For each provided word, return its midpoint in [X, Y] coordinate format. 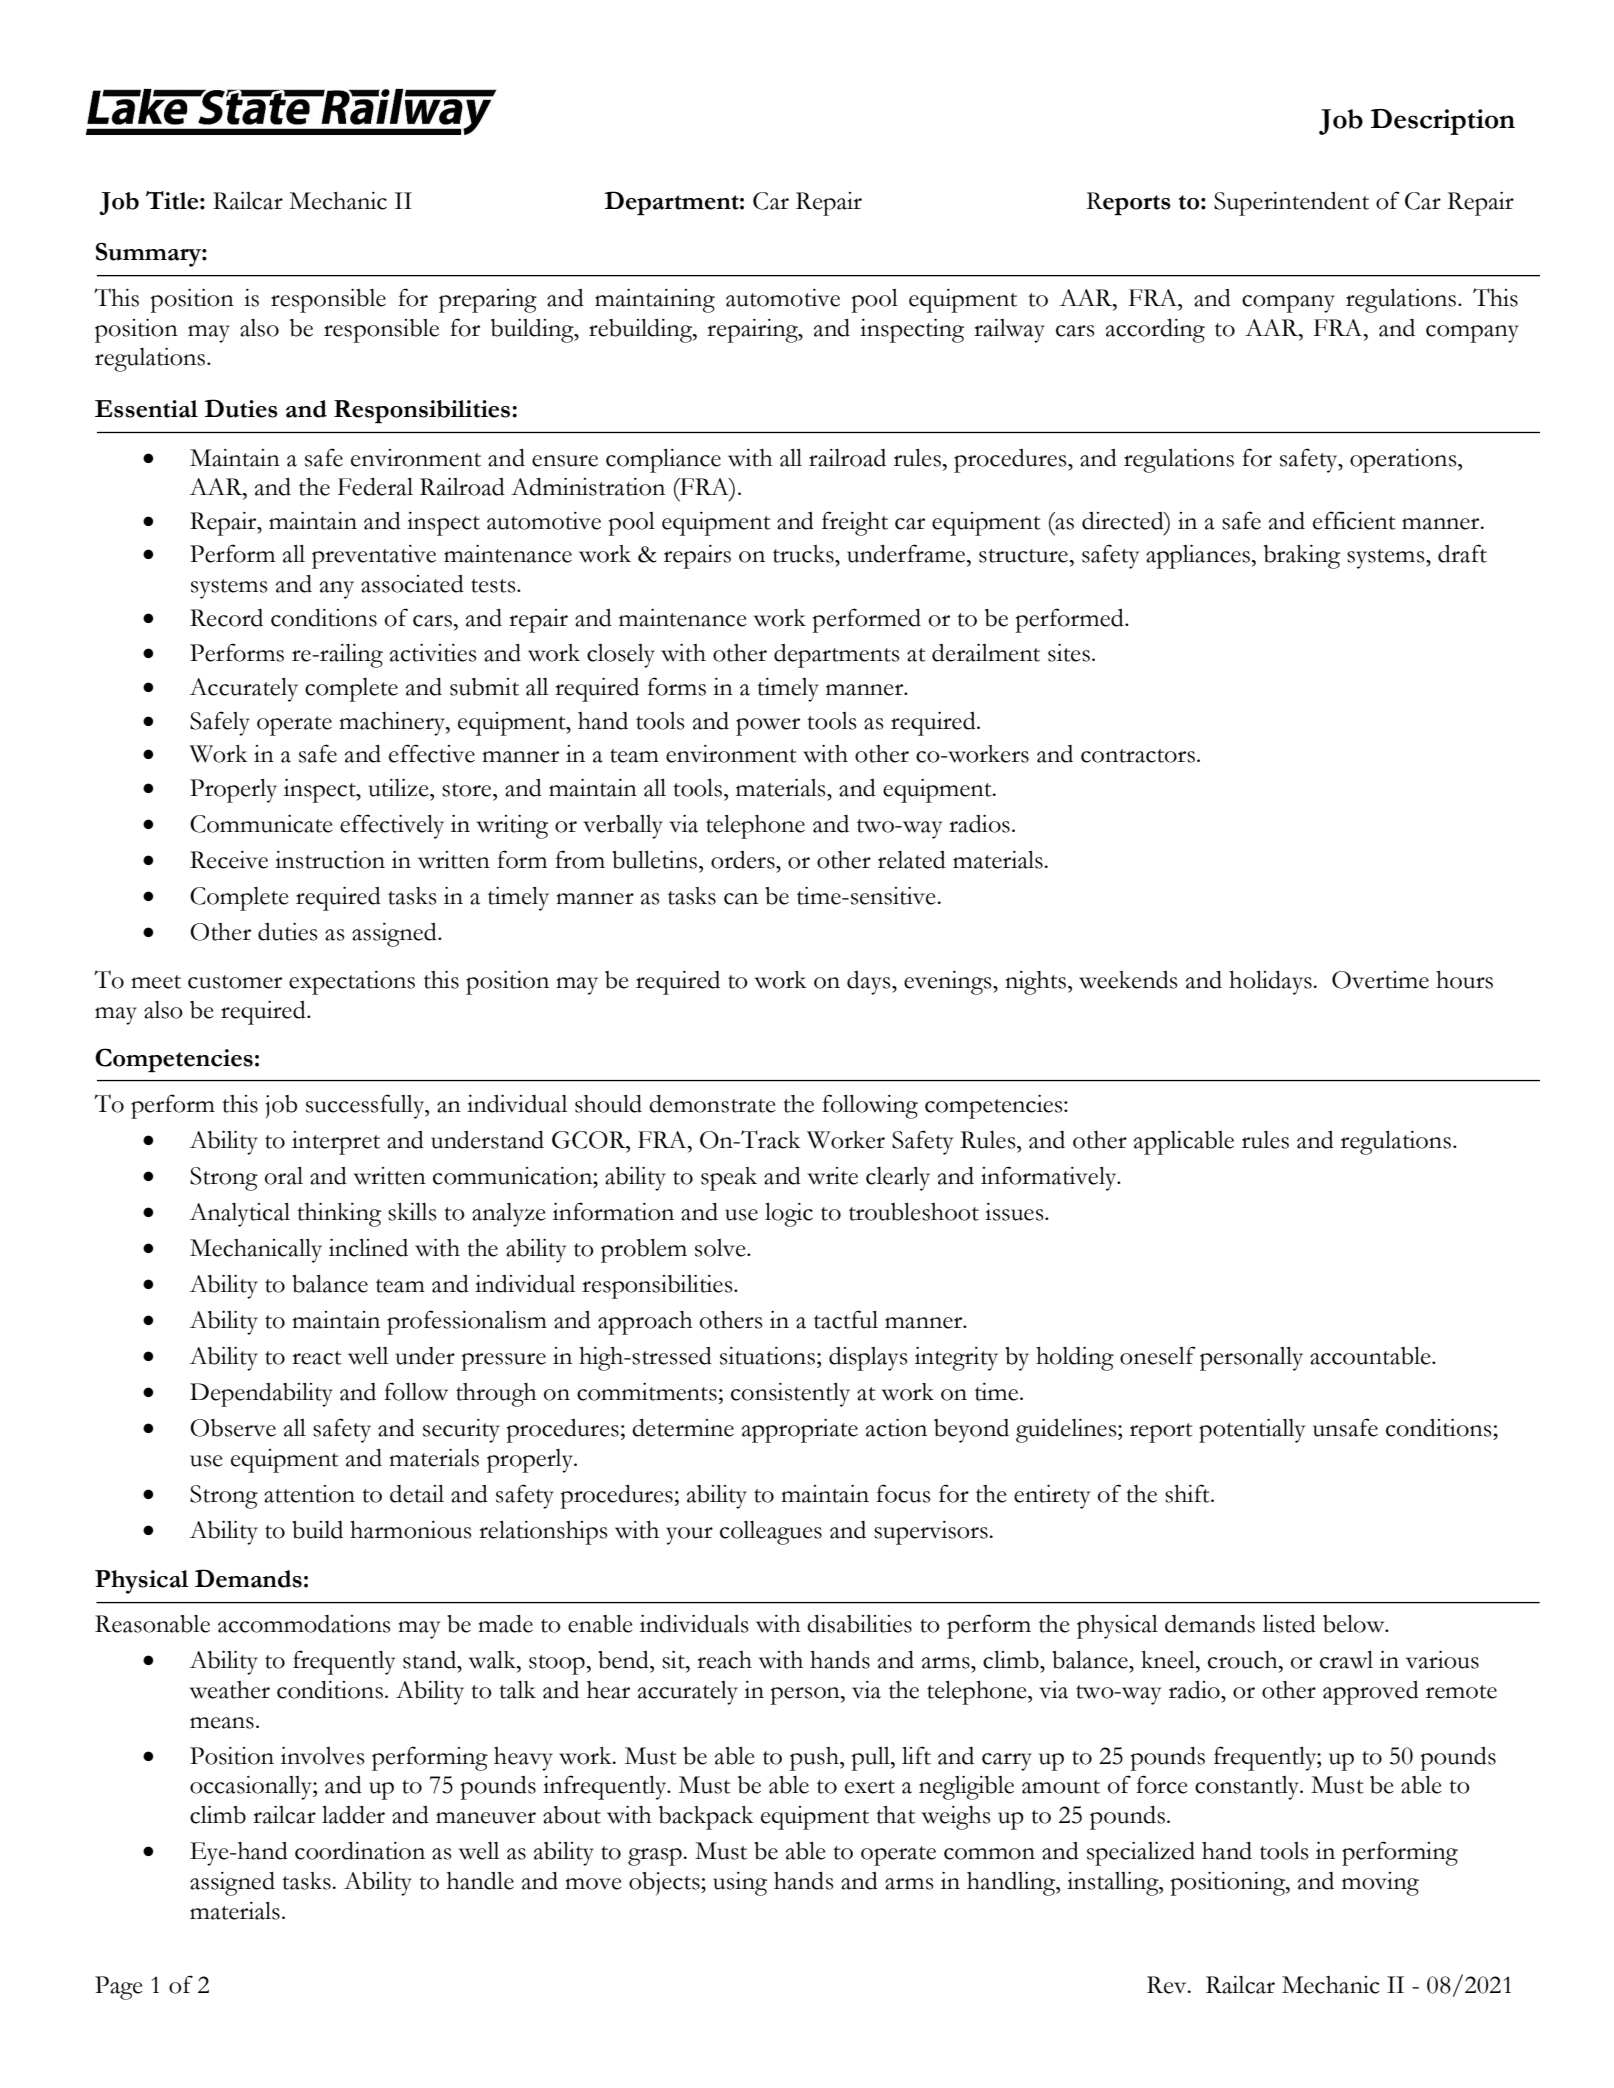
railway [1009, 331]
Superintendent [1291, 204]
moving [1380, 1884]
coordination [360, 1851]
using [740, 1884]
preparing [488, 301]
